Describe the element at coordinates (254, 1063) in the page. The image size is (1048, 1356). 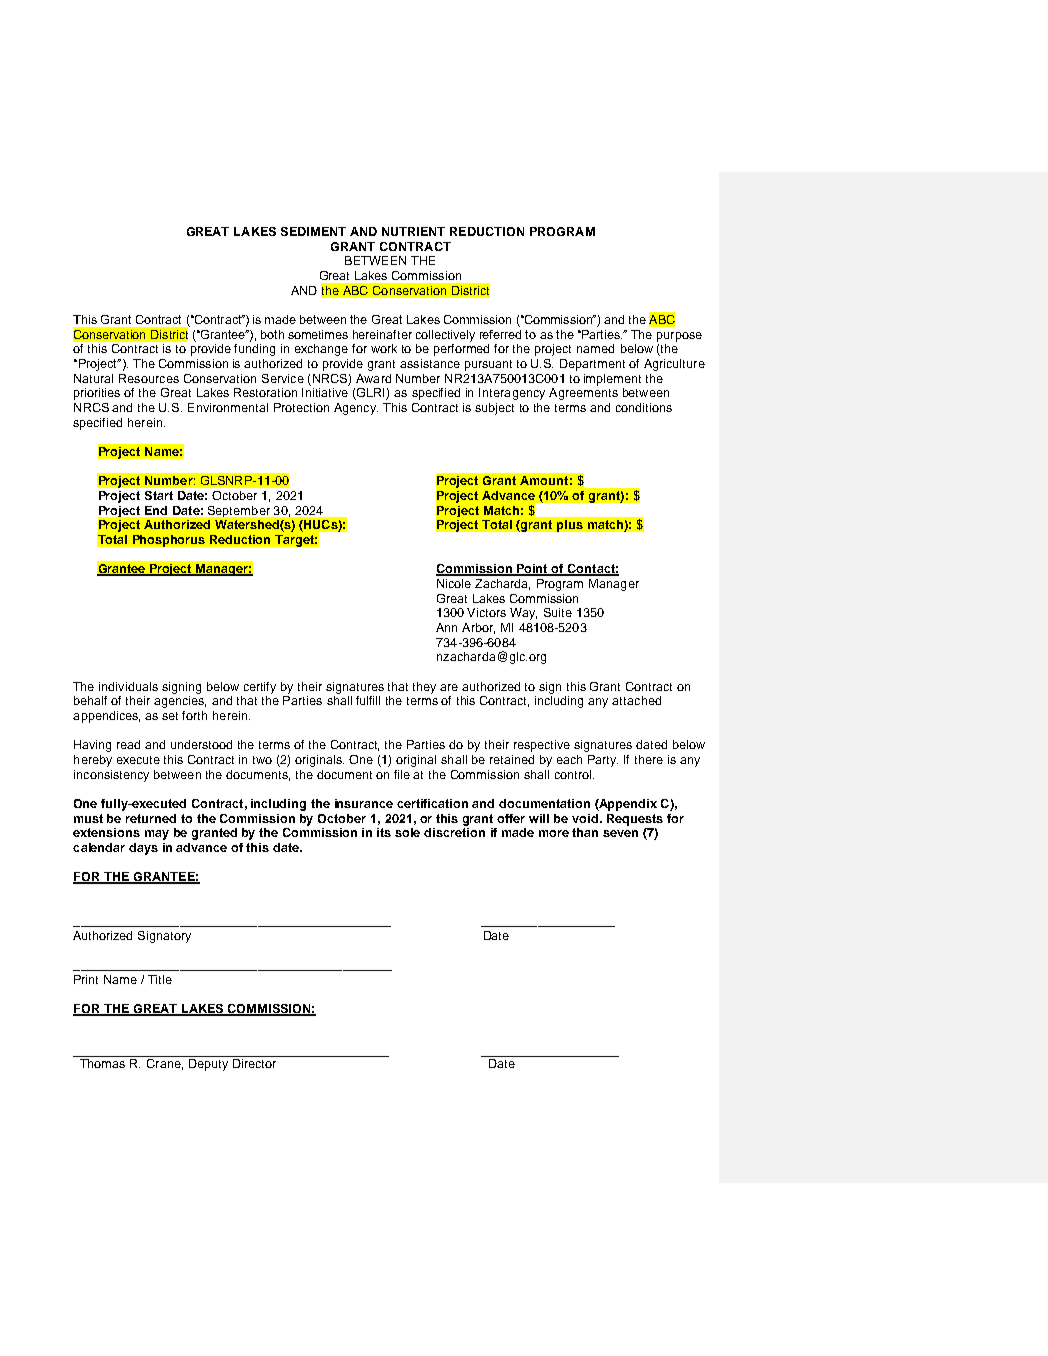
I see `Director` at that location.
